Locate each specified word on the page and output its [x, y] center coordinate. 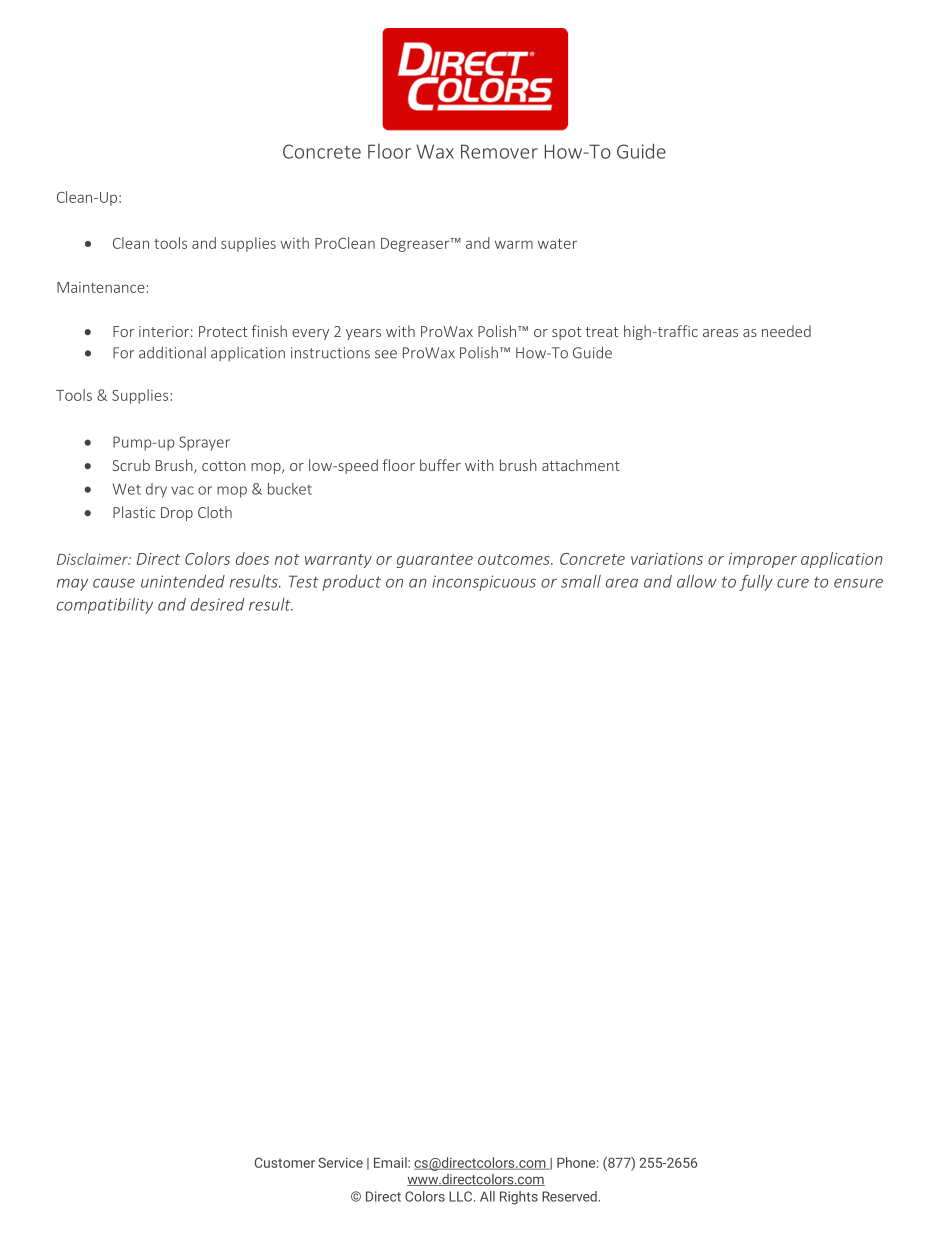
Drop [177, 514]
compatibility [105, 606]
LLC [462, 1196]
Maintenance [101, 287]
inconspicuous [484, 583]
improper [763, 560]
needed [786, 331]
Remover [499, 151]
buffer [440, 465]
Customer [285, 1162]
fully [756, 583]
